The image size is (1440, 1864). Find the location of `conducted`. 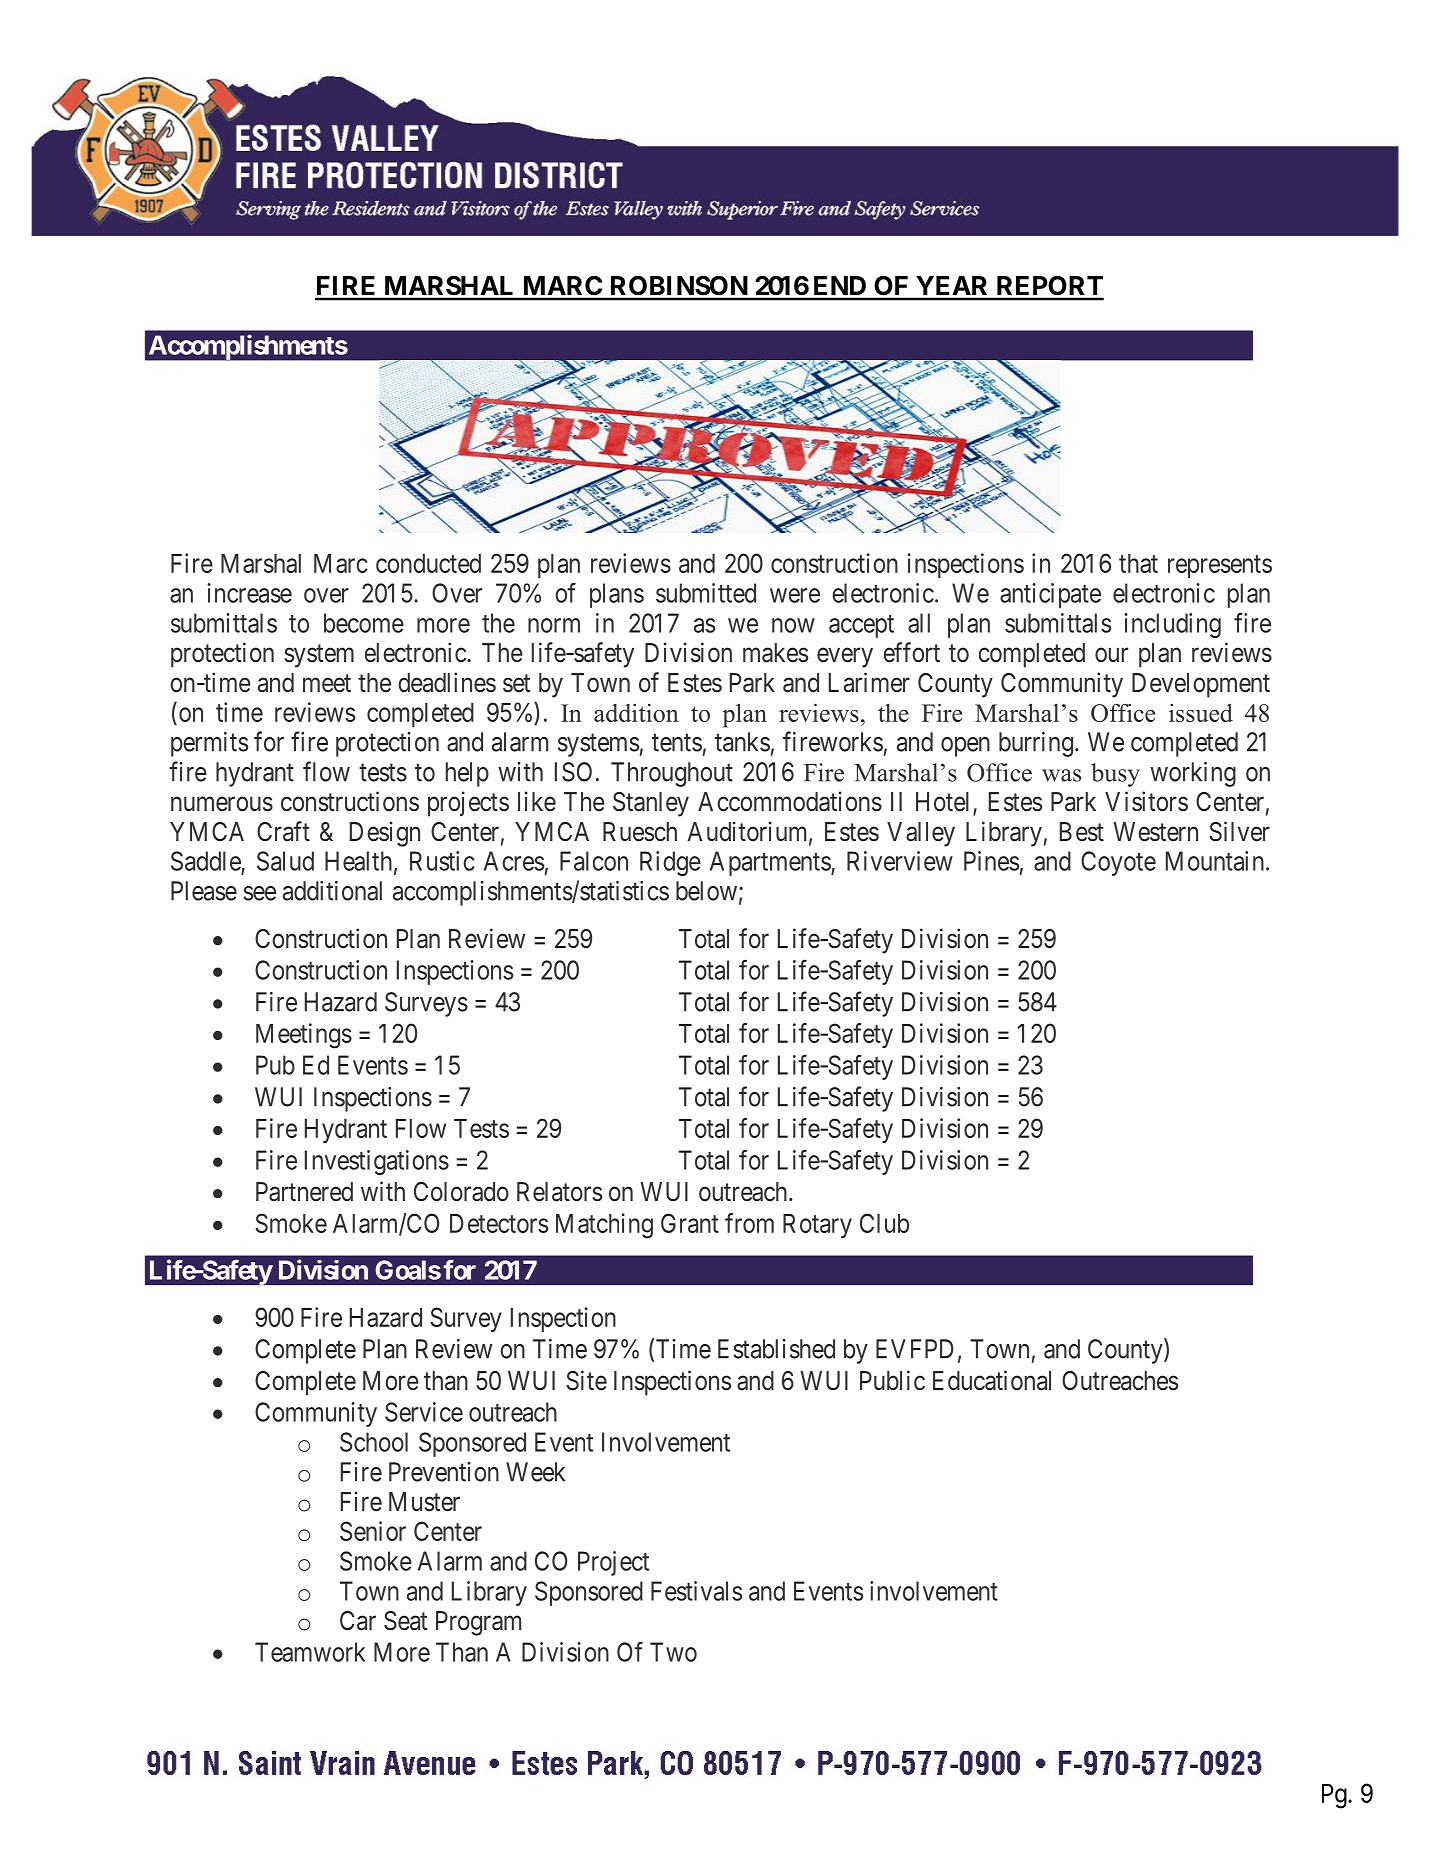

conducted is located at coordinates (428, 563).
